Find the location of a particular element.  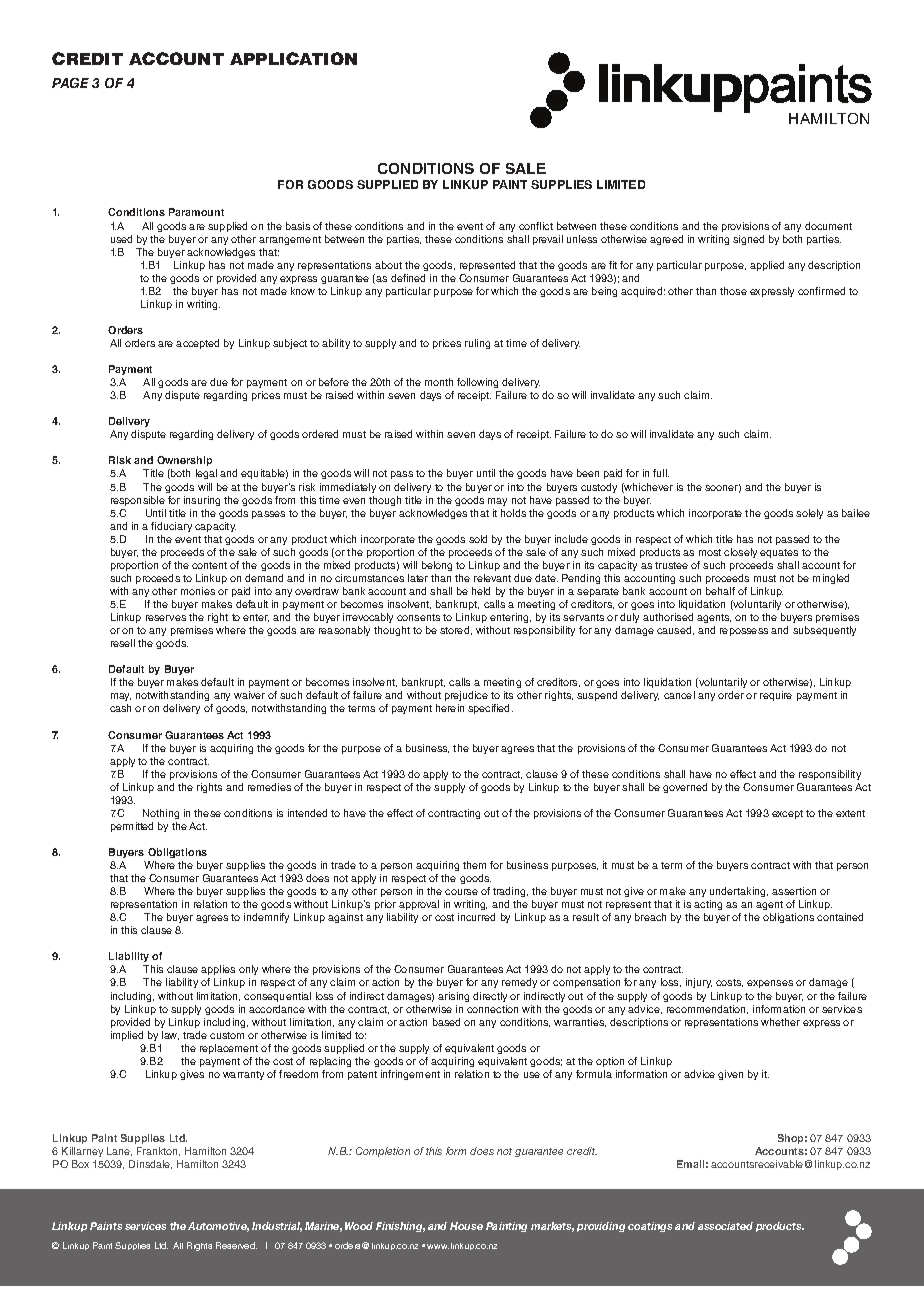

holds is located at coordinates (513, 513).
